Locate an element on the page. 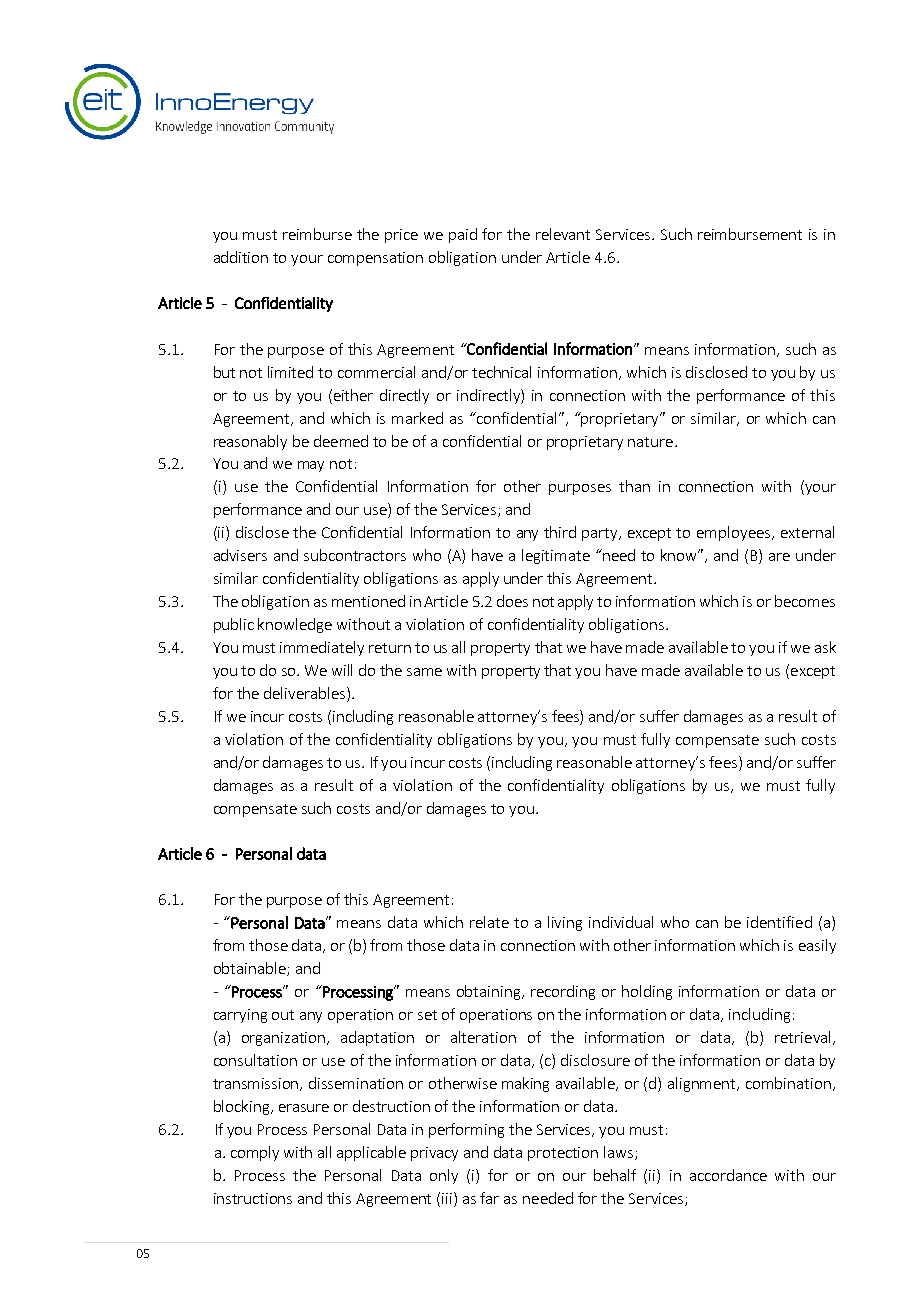 The width and height of the document is (924, 1308). comply is located at coordinates (255, 1153).
